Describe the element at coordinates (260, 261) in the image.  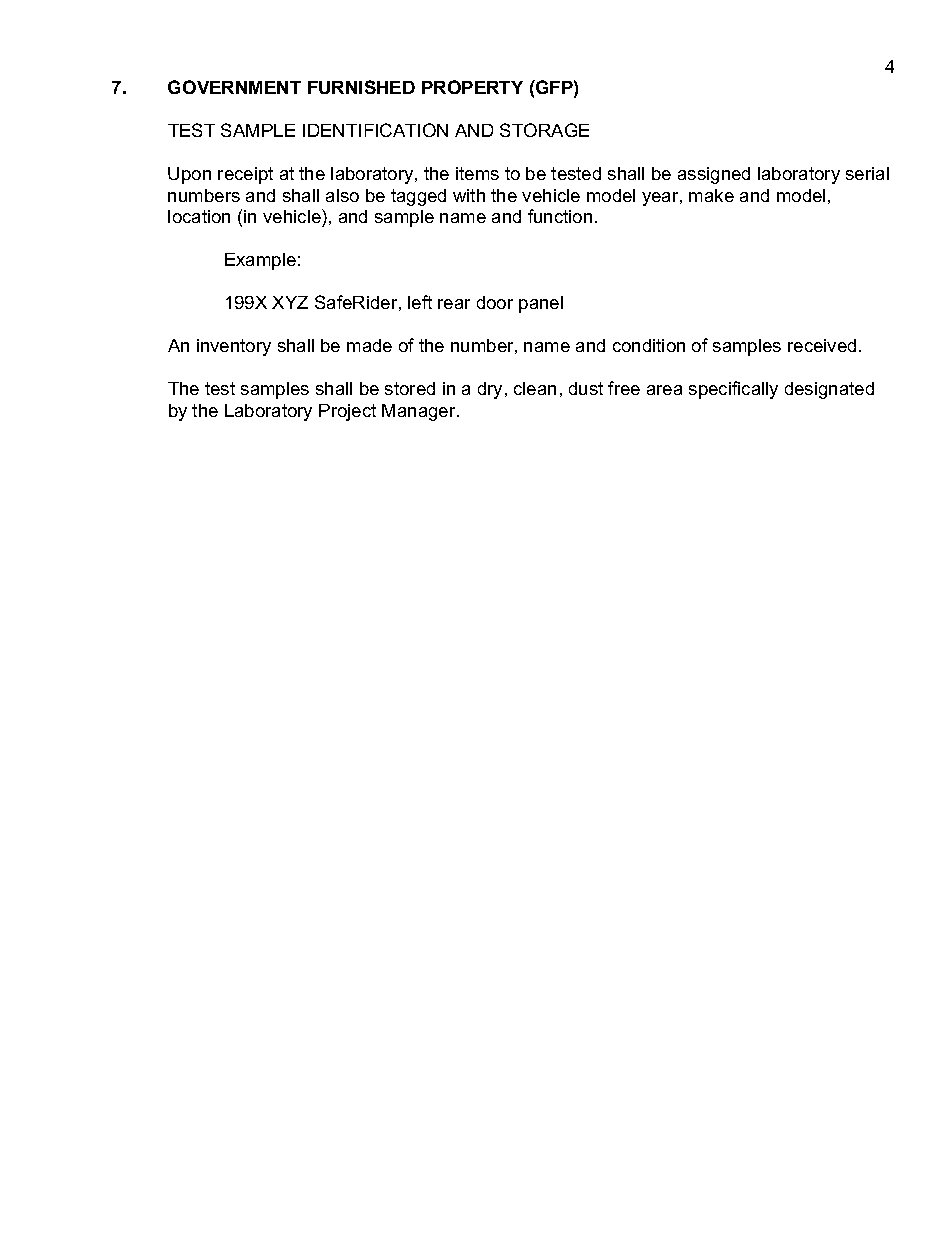
I see `Example` at that location.
